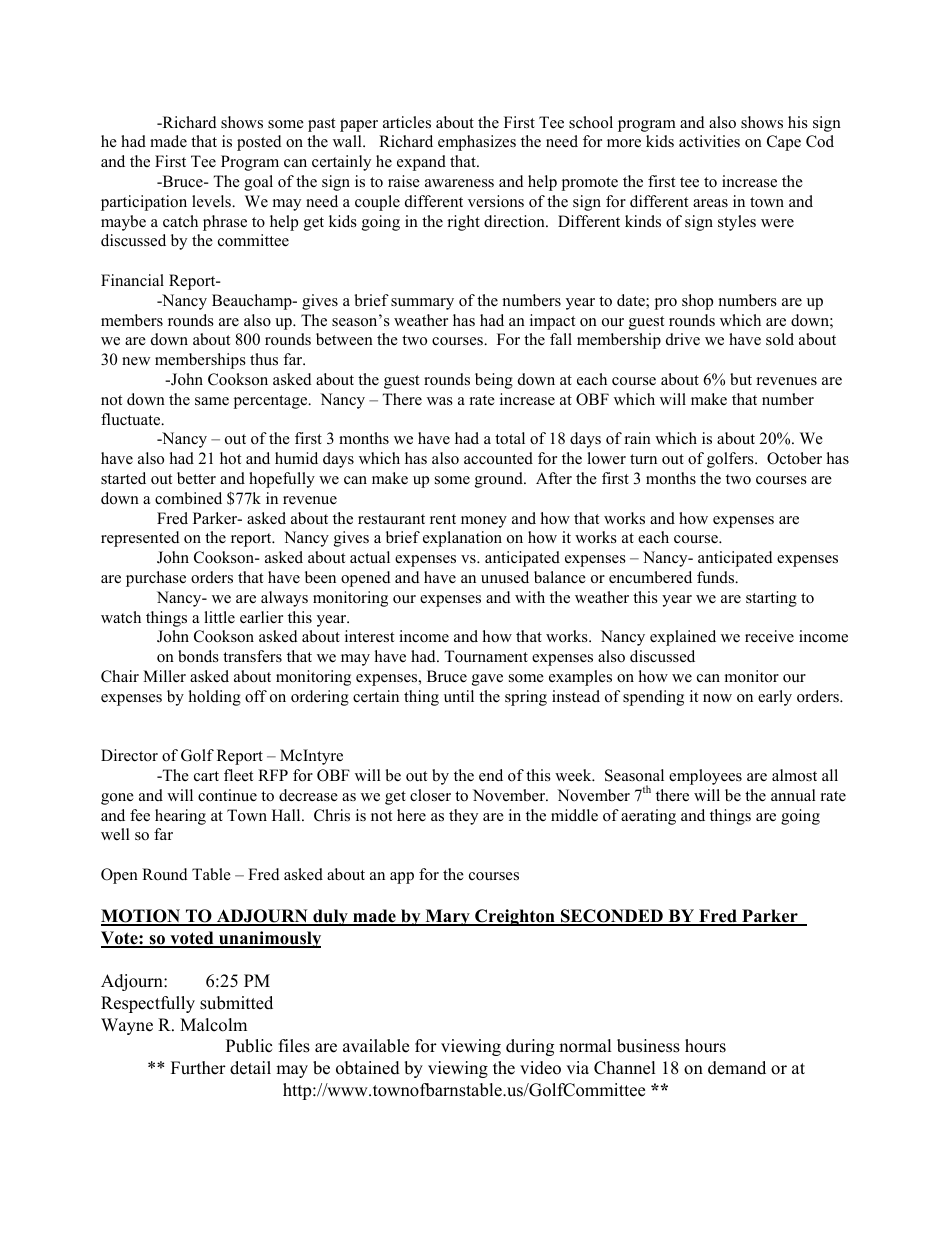 The height and width of the screenshot is (1233, 952). What do you see at coordinates (717, 577) in the screenshot?
I see `funds` at bounding box center [717, 577].
